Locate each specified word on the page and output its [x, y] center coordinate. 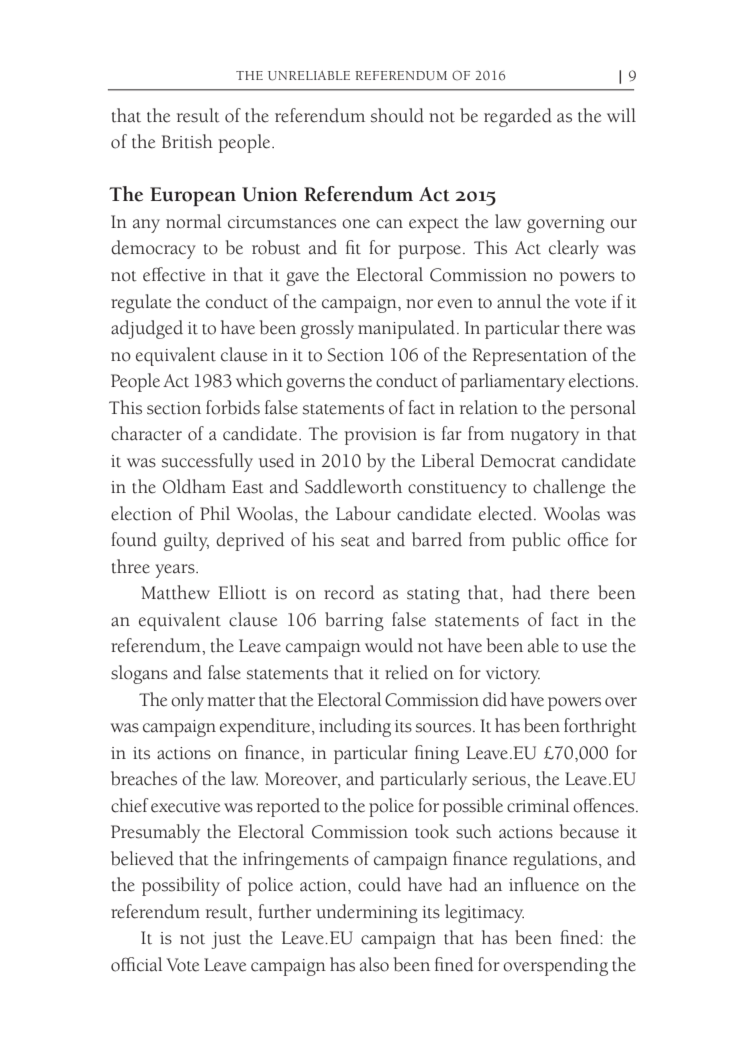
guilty [186, 541]
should [397, 115]
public [536, 541]
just [226, 940]
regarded [518, 117]
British [187, 141]
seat [355, 541]
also [374, 964]
